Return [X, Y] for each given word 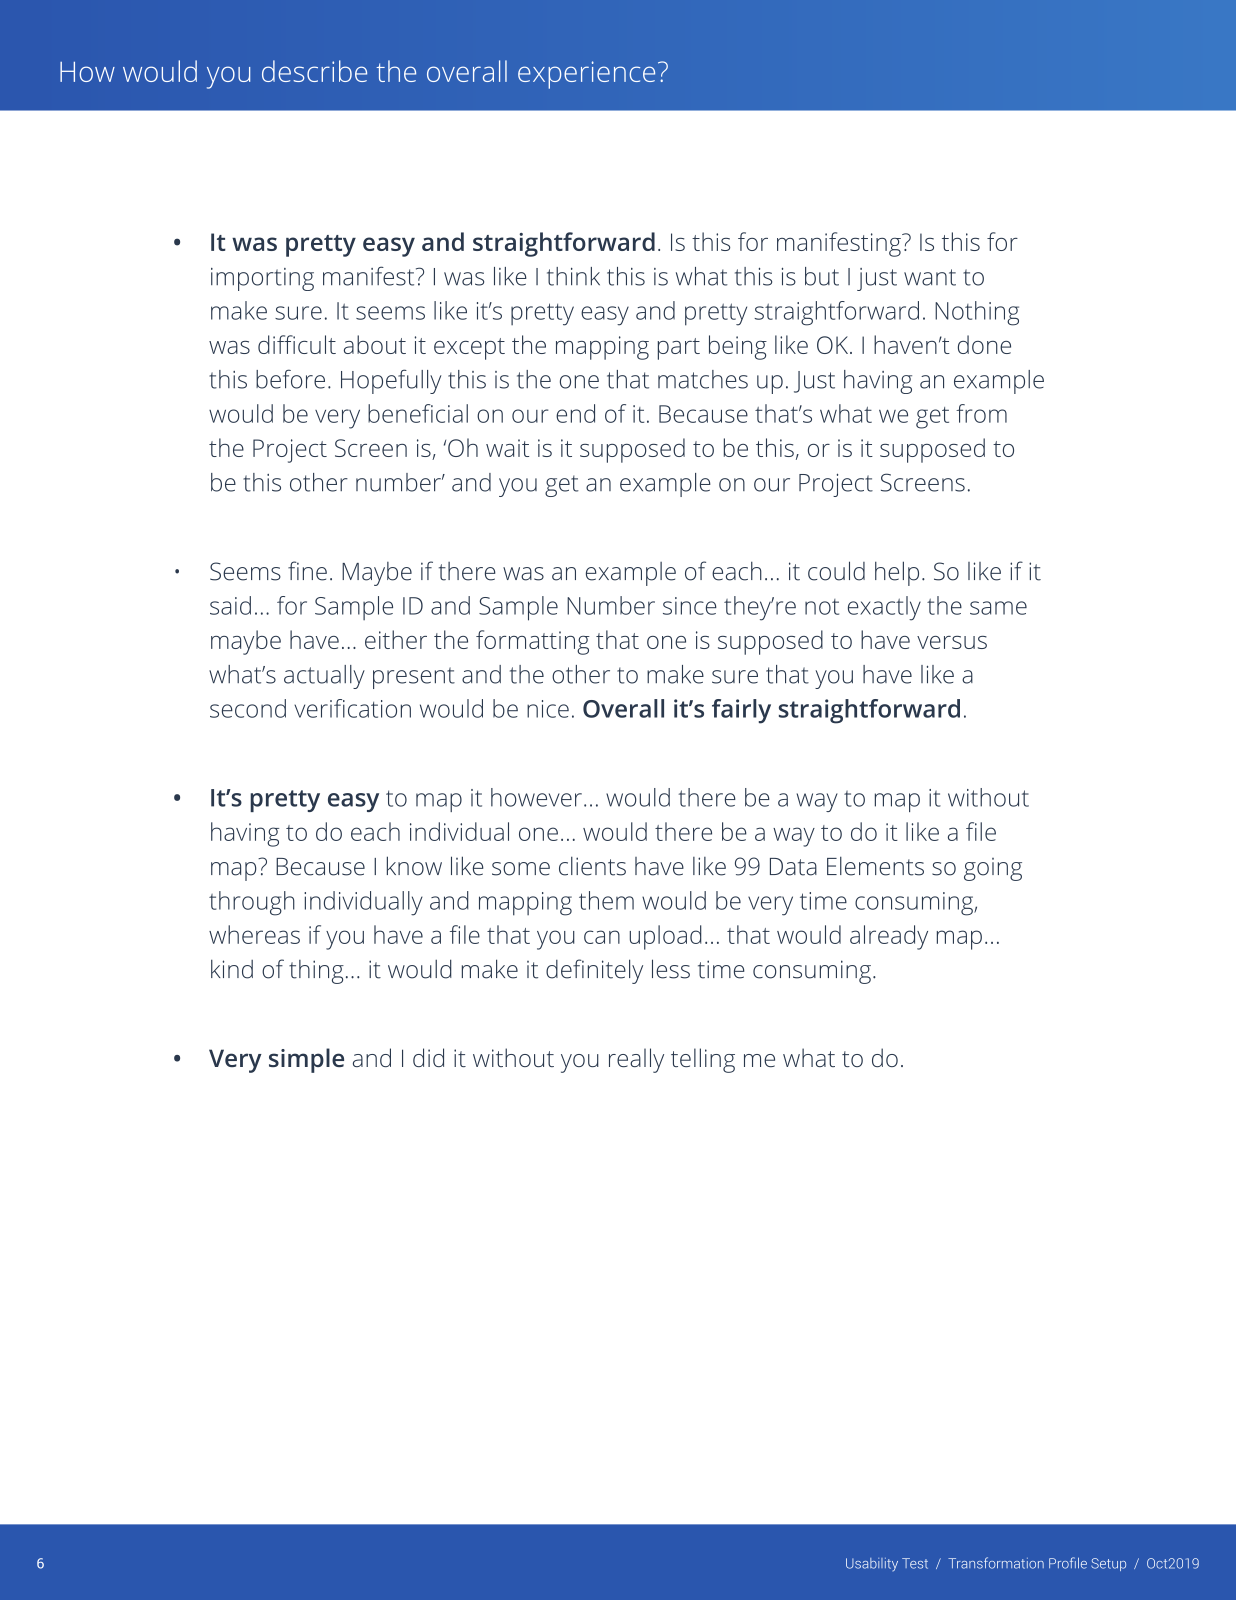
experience [586, 75]
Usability [872, 1564]
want [930, 277]
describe [314, 71]
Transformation [996, 1563]
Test [915, 1563]
